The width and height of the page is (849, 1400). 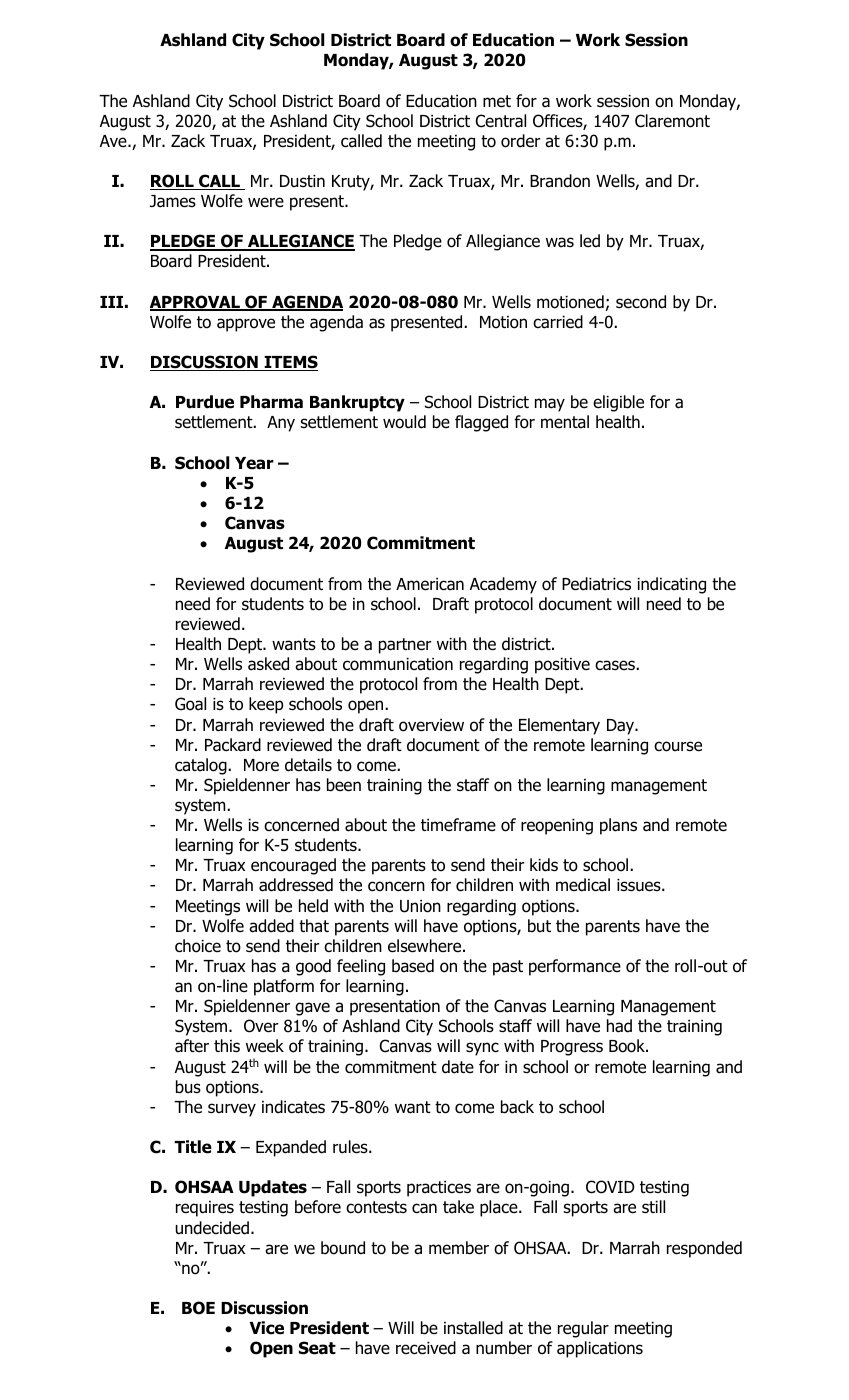 What do you see at coordinates (583, 885) in the page?
I see `medical` at bounding box center [583, 885].
